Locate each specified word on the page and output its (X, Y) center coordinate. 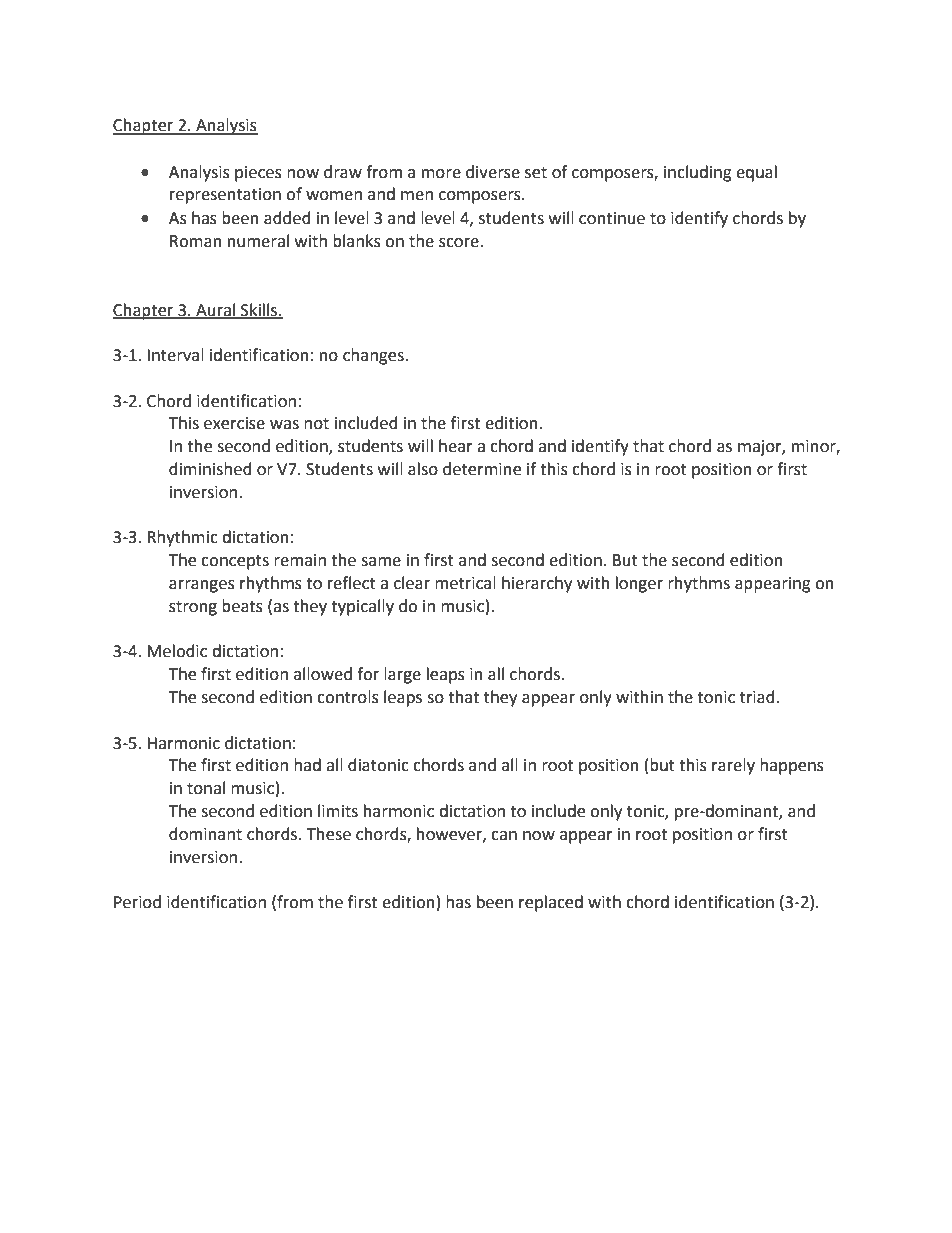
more (441, 174)
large (402, 675)
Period (137, 902)
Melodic (177, 651)
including (698, 173)
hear (456, 446)
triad (757, 697)
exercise (234, 423)
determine (482, 469)
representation (225, 196)
